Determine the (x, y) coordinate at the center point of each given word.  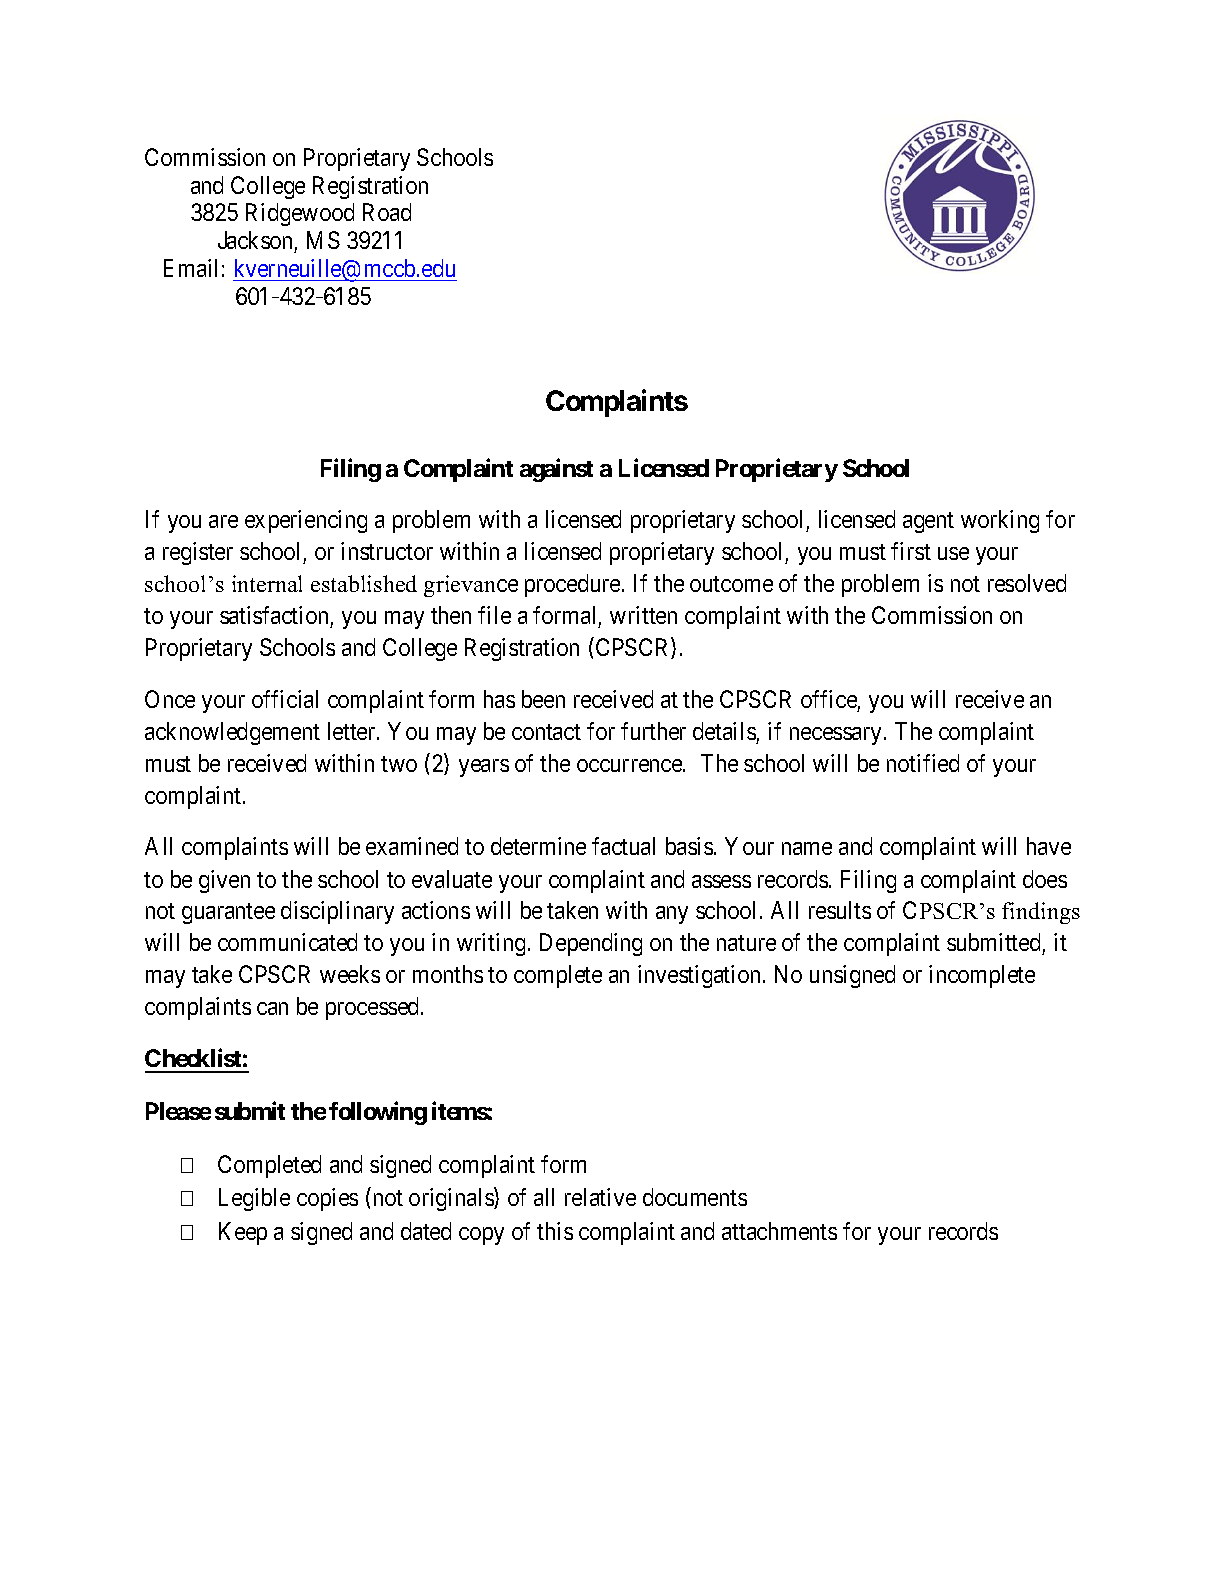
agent (928, 522)
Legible (254, 1199)
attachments (779, 1231)
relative (600, 1197)
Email (190, 268)
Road (387, 212)
